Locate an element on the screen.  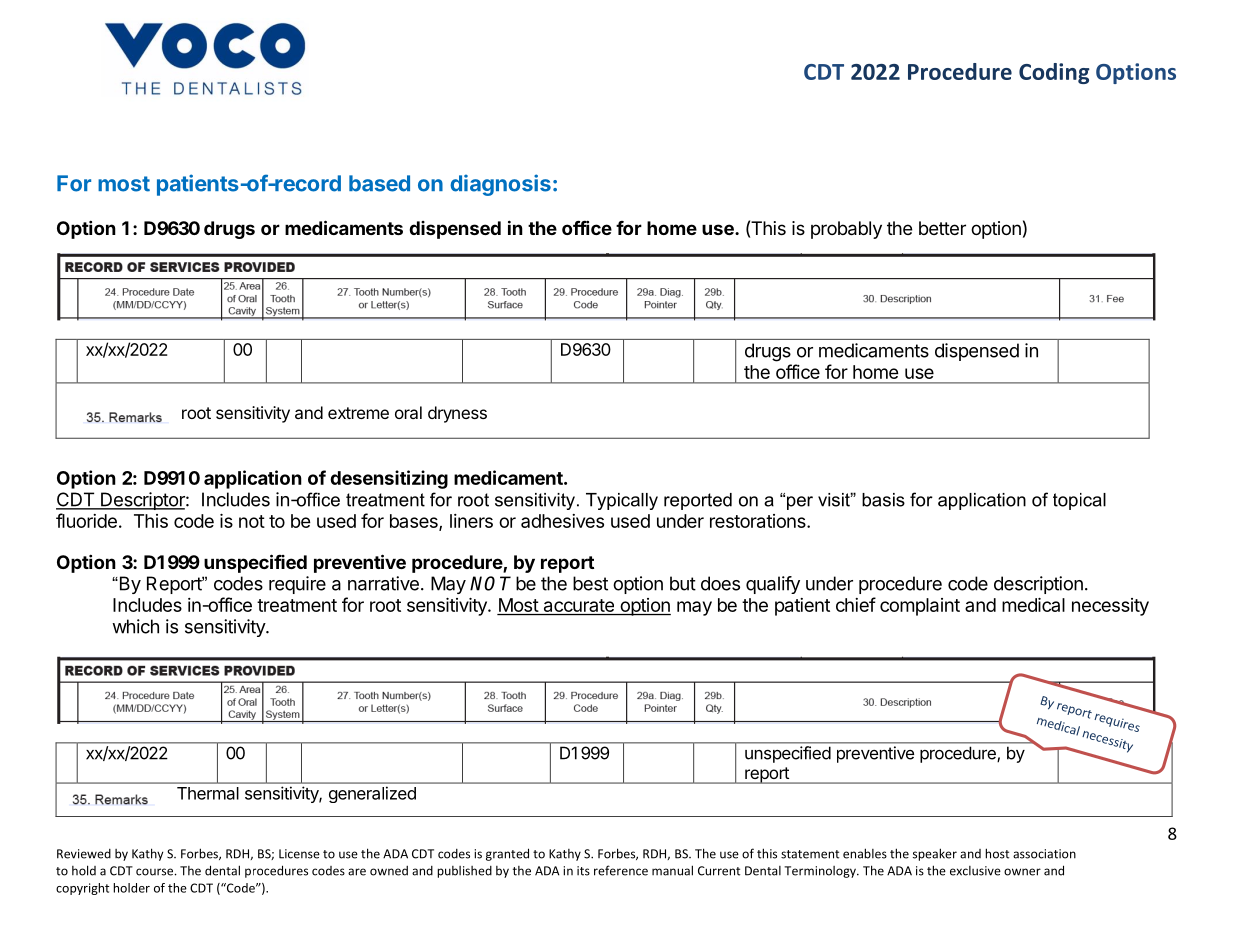
diagnosis is located at coordinates (500, 185).
